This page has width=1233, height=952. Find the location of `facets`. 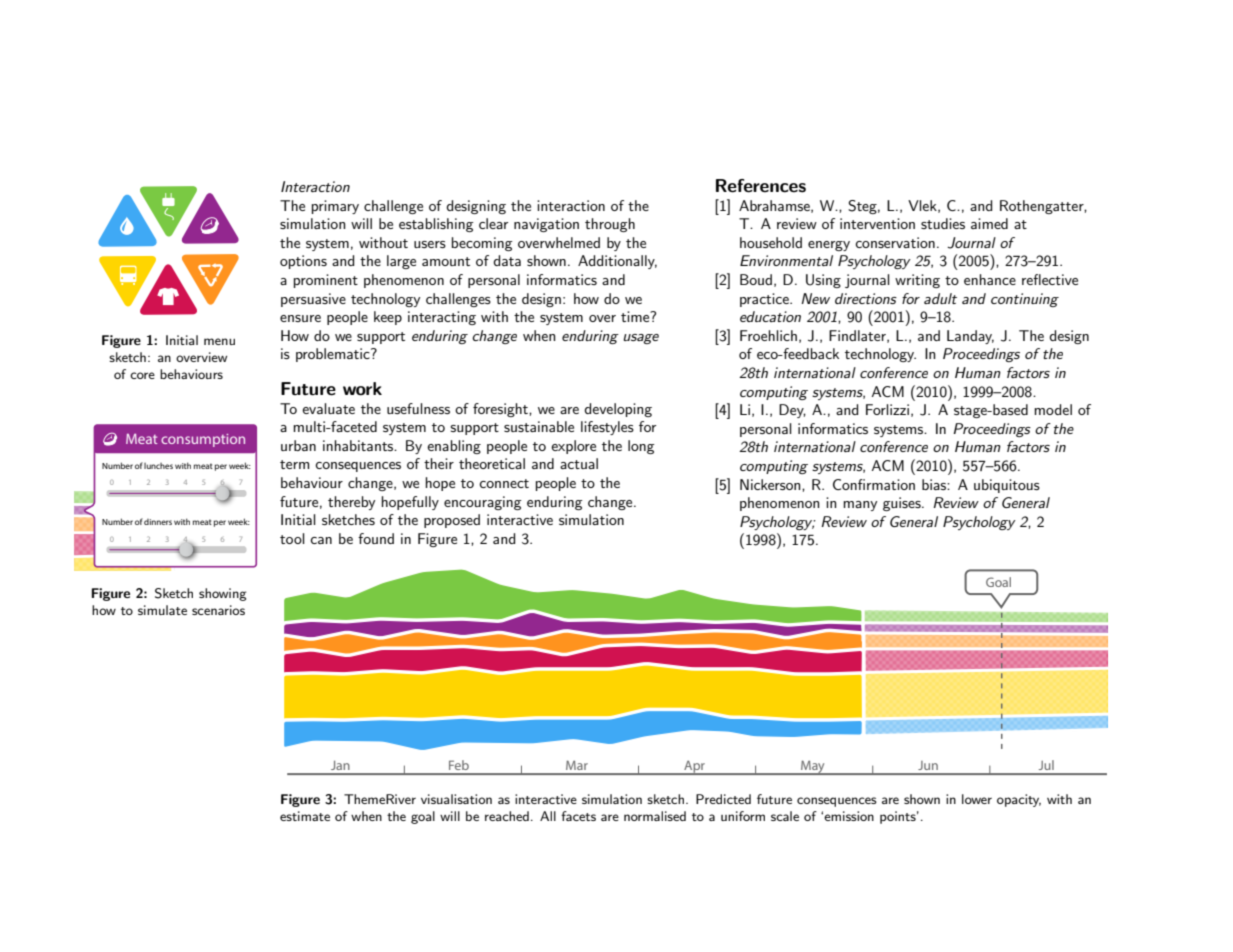

facets is located at coordinates (578, 816).
